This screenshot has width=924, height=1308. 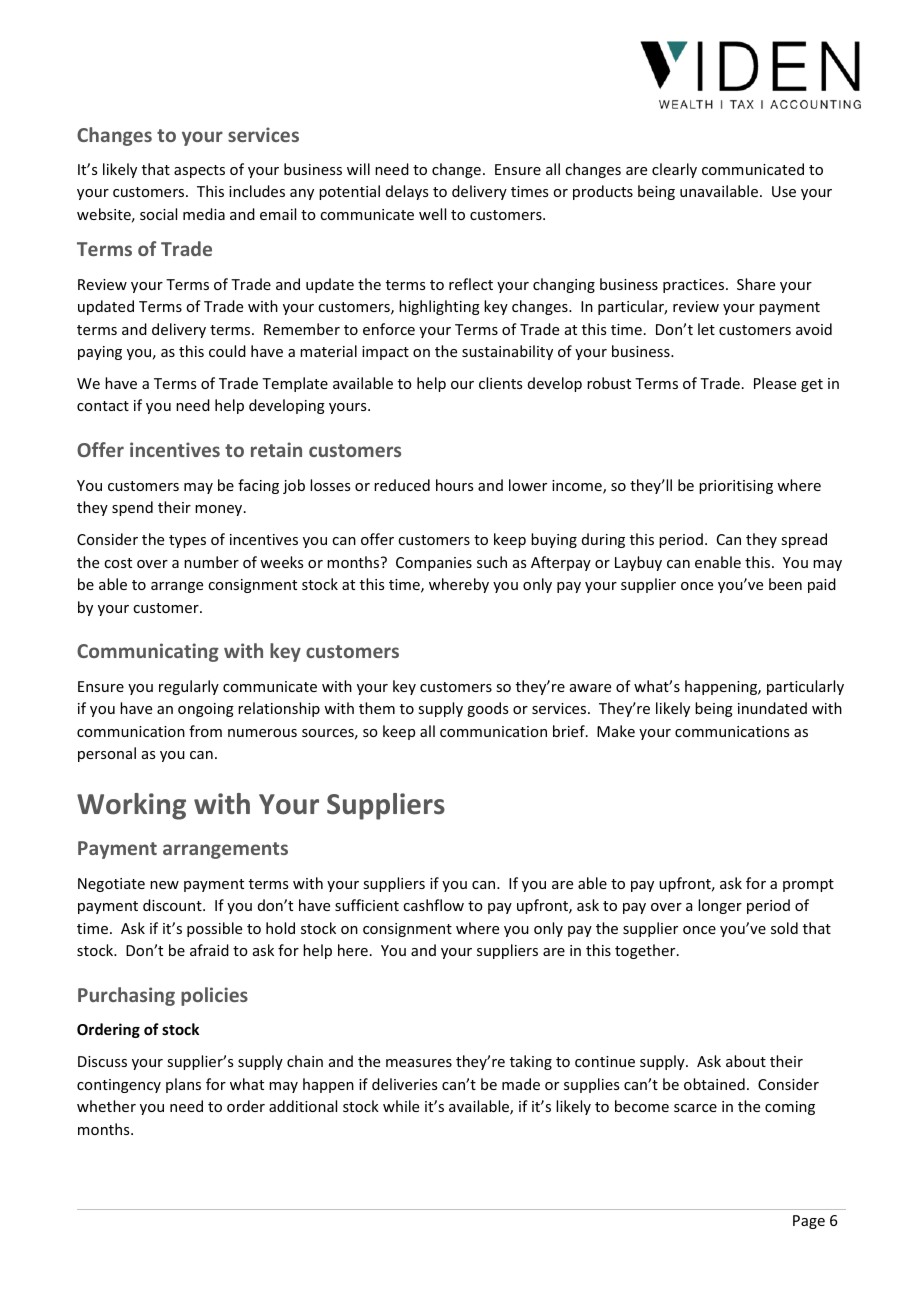 What do you see at coordinates (204, 214) in the screenshot?
I see `media` at bounding box center [204, 214].
